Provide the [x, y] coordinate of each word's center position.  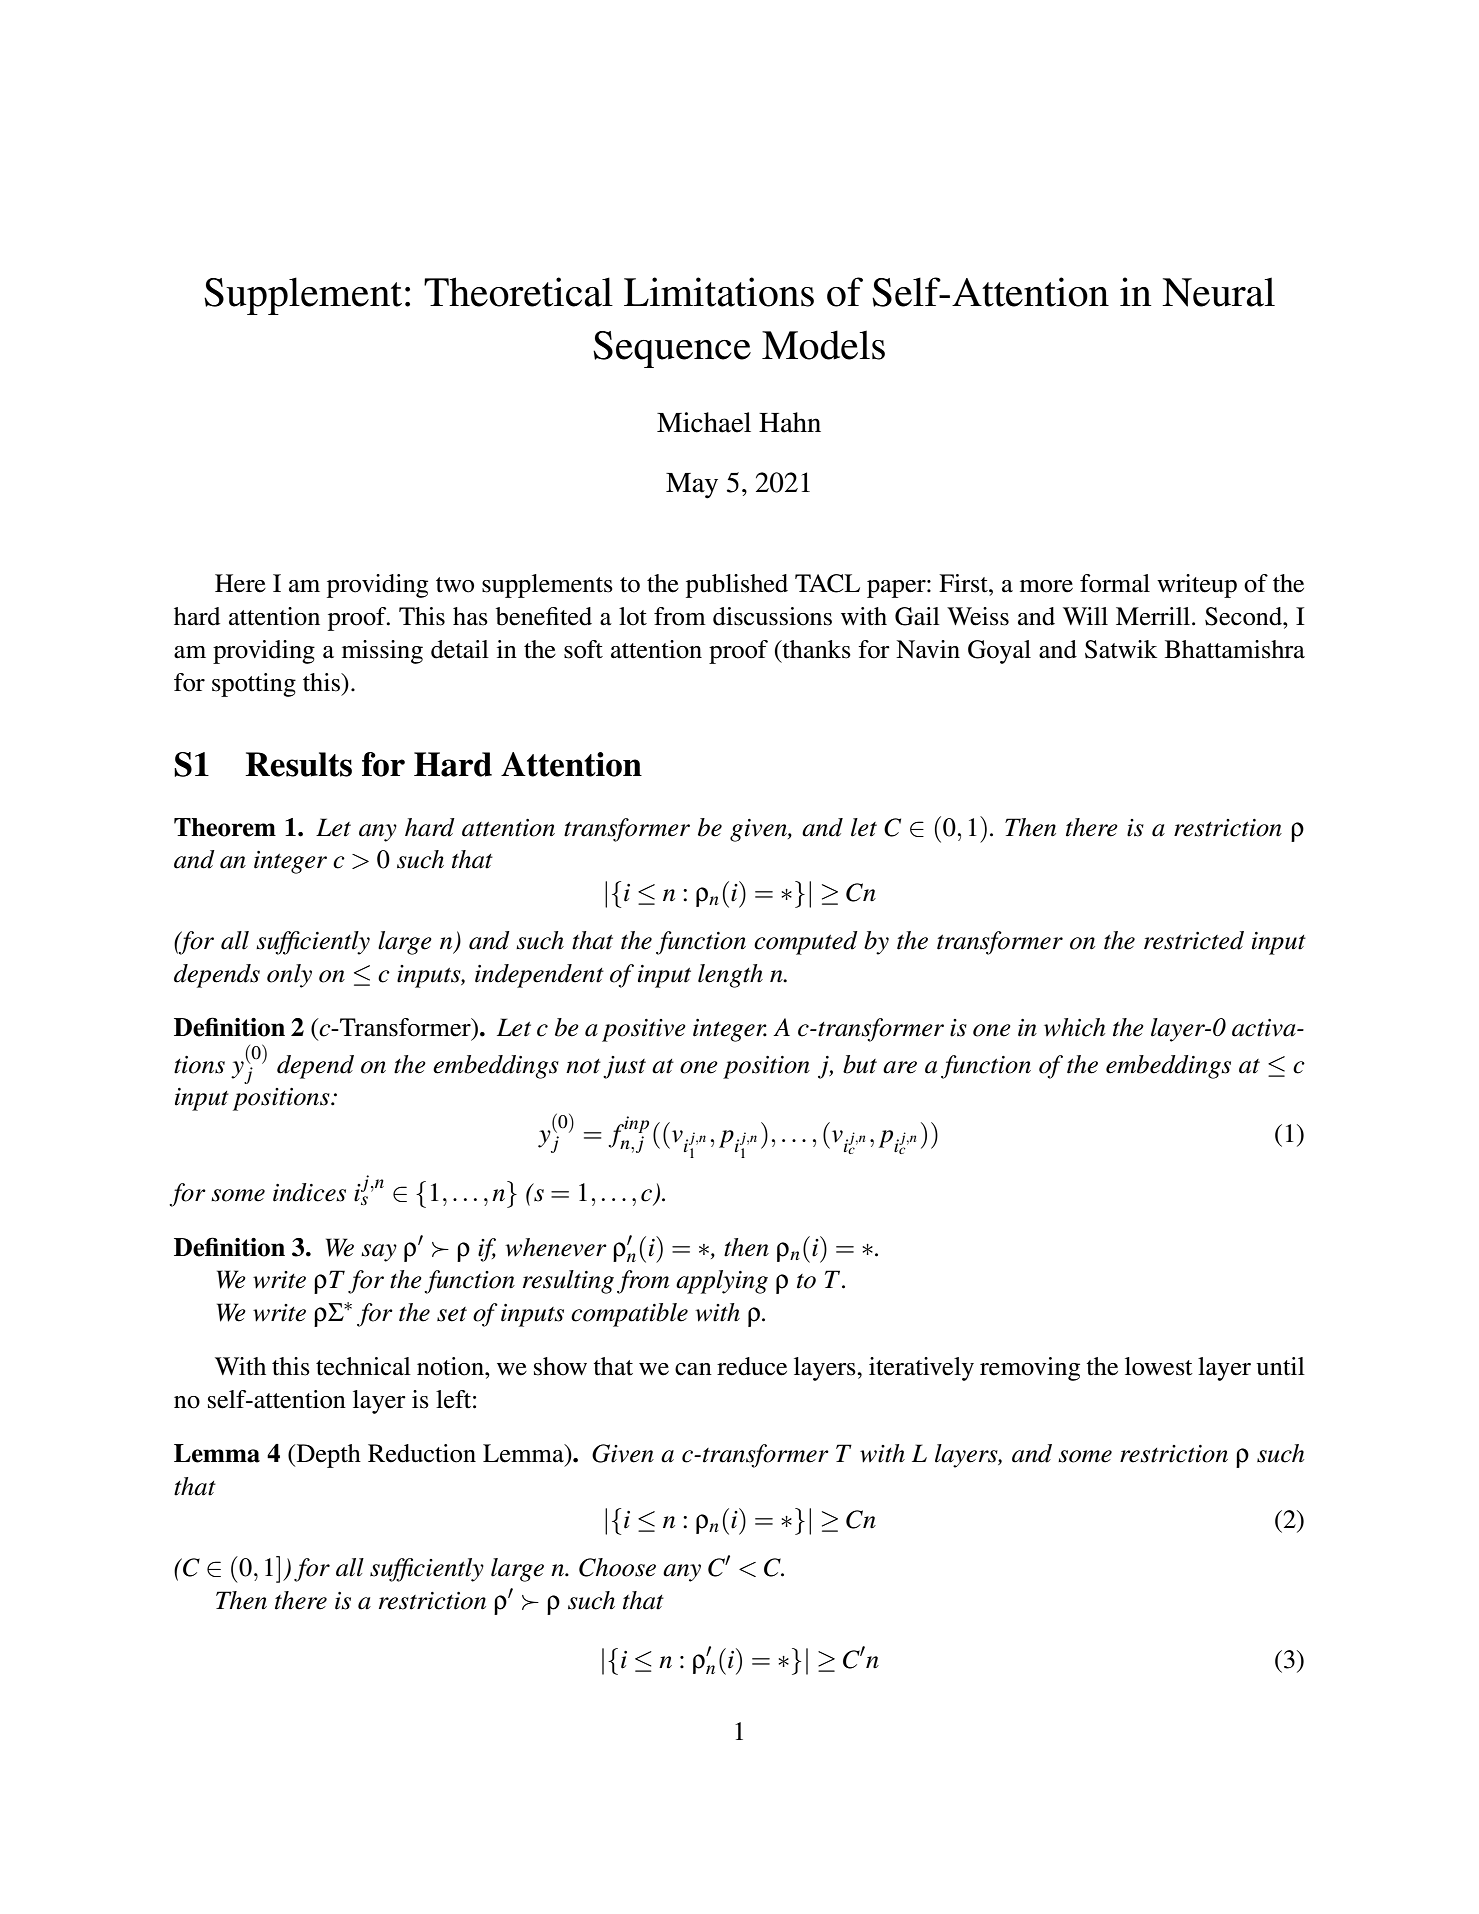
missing [382, 652]
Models [823, 345]
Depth [327, 1456]
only [289, 976]
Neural [1218, 292]
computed [806, 943]
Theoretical [518, 292]
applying [722, 1282]
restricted [1194, 940]
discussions [772, 616]
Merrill [1154, 616]
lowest [1159, 1366]
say [379, 1253]
